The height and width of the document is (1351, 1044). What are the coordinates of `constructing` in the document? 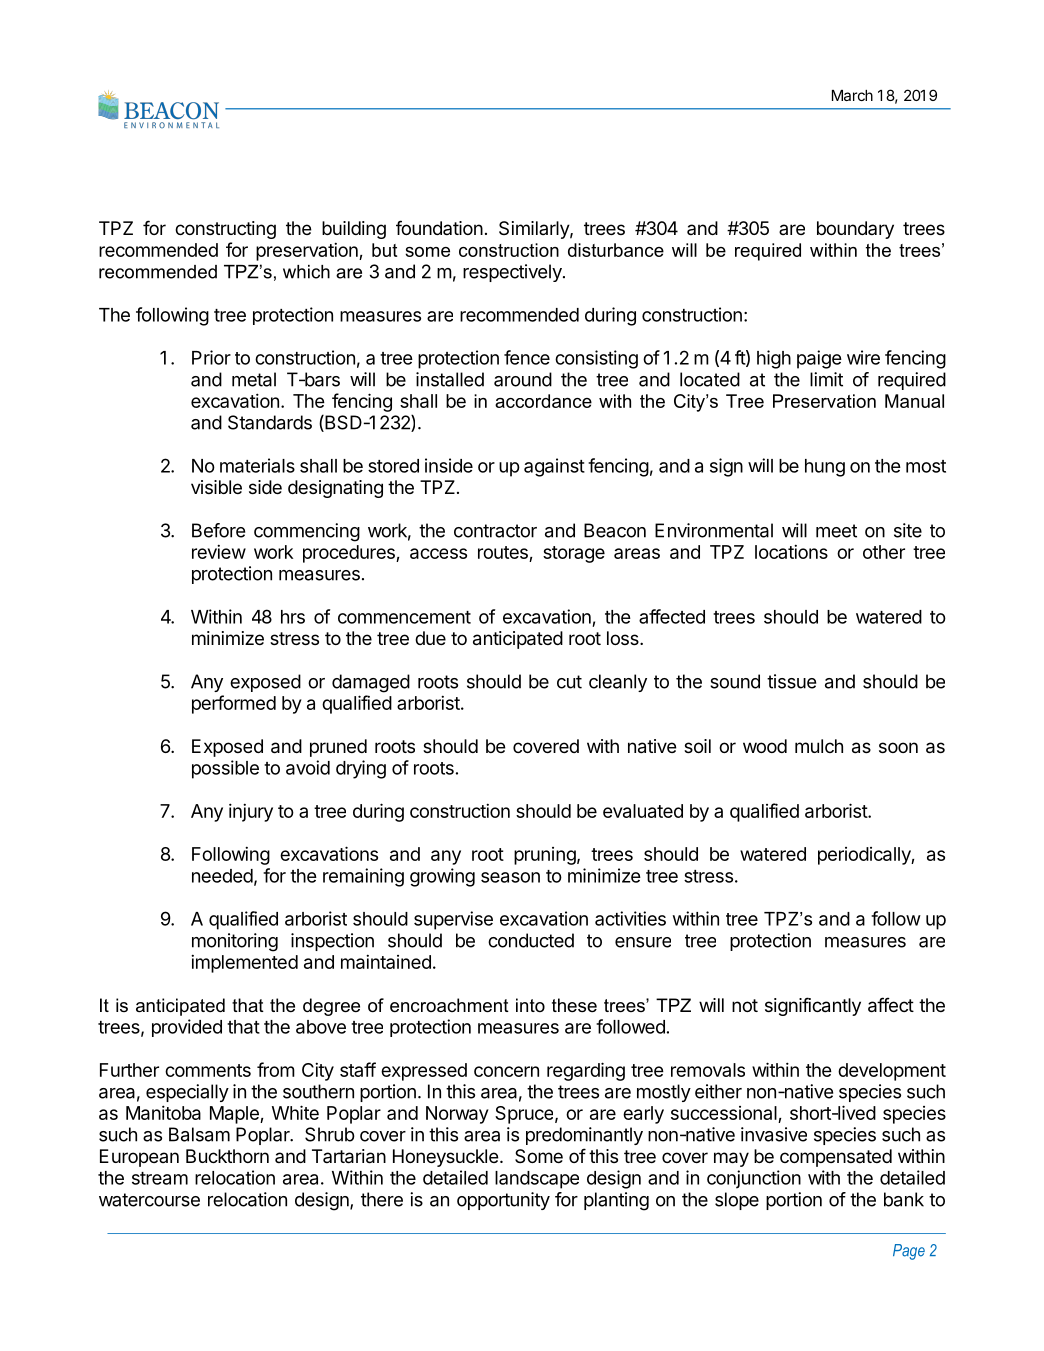 It's located at (225, 230).
